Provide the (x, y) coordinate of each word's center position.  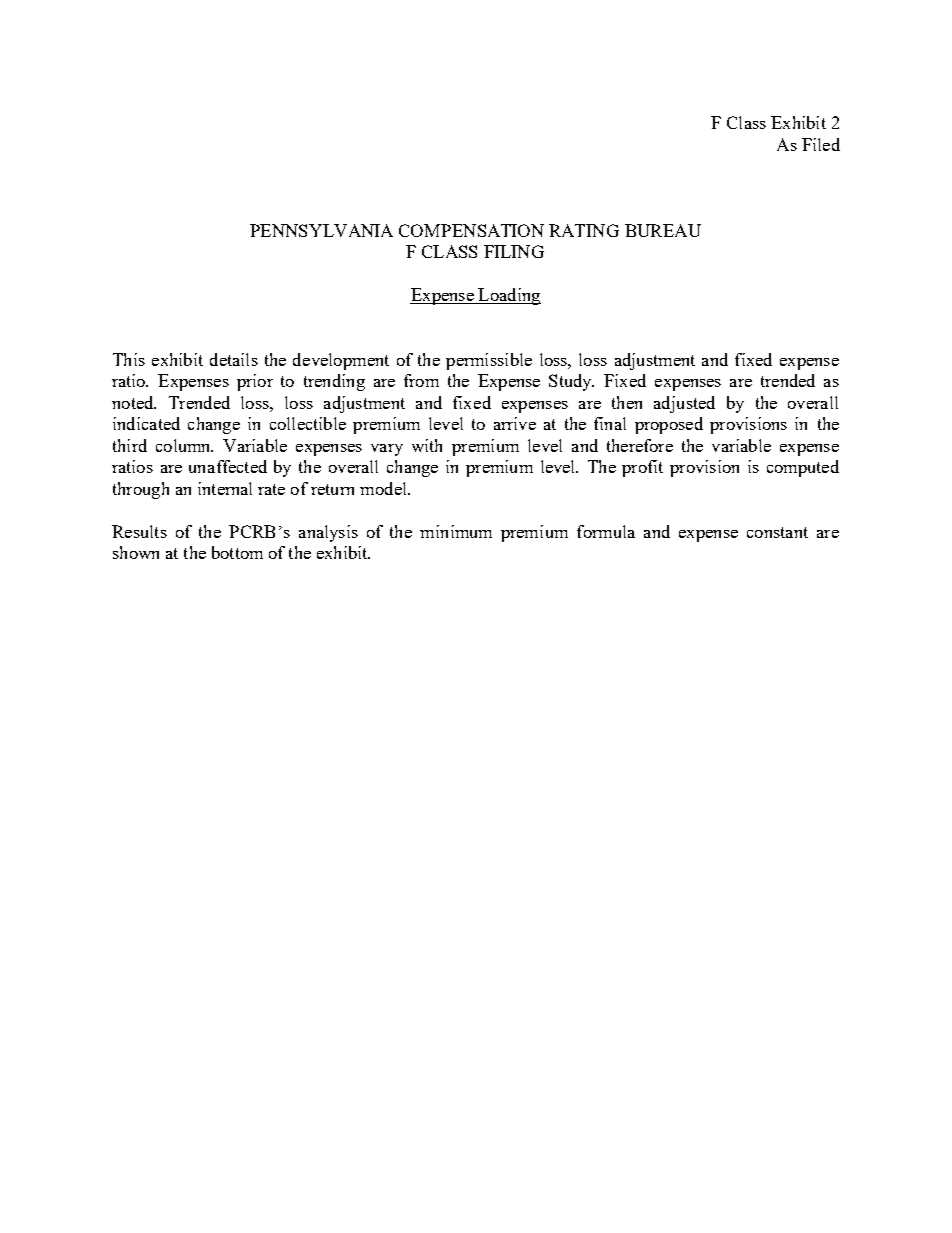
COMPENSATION (471, 230)
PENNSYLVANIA (321, 230)
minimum (456, 531)
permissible (489, 361)
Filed (821, 144)
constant (777, 532)
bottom (237, 552)
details (234, 359)
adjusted (684, 404)
